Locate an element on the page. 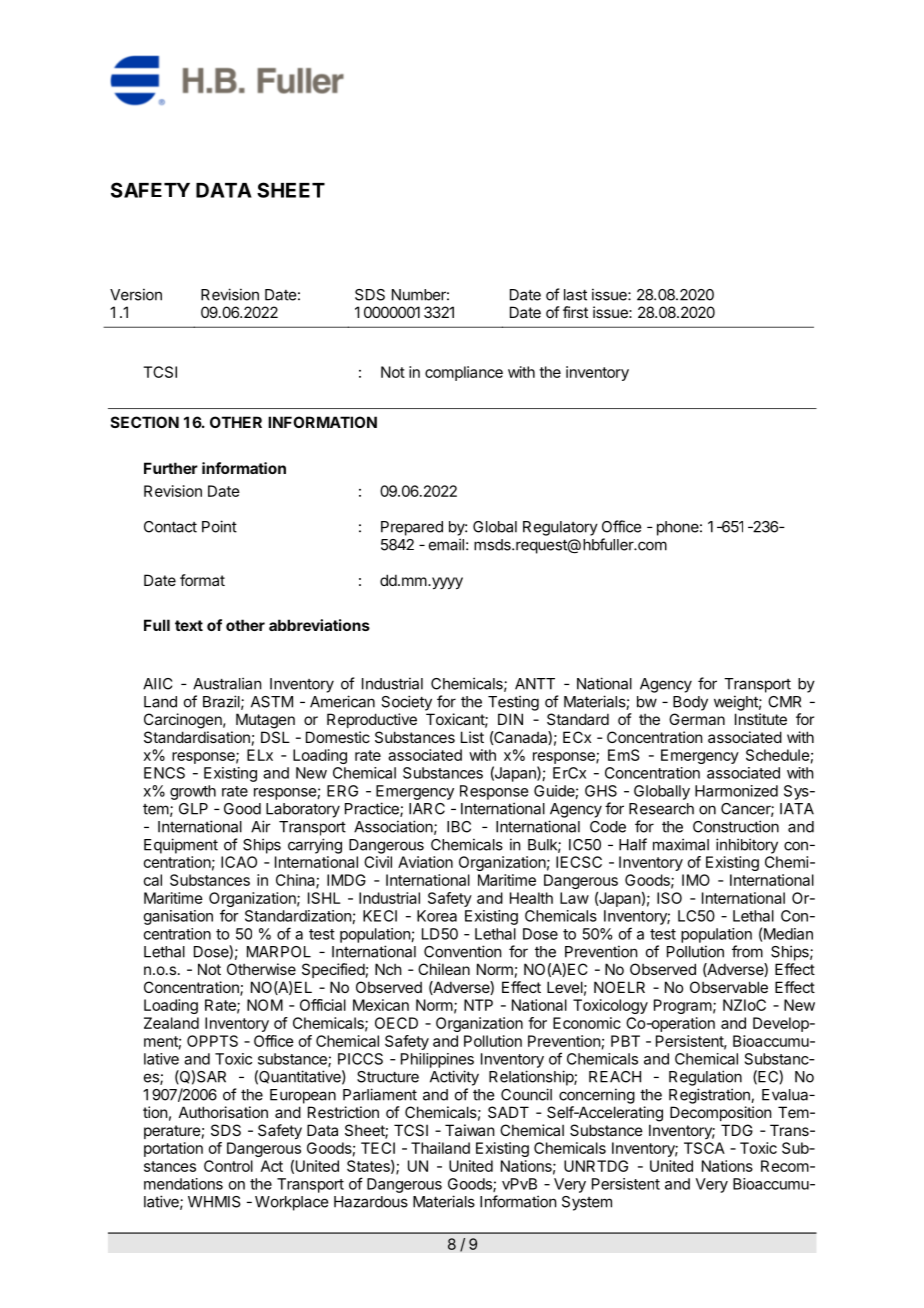  Version is located at coordinates (136, 294).
